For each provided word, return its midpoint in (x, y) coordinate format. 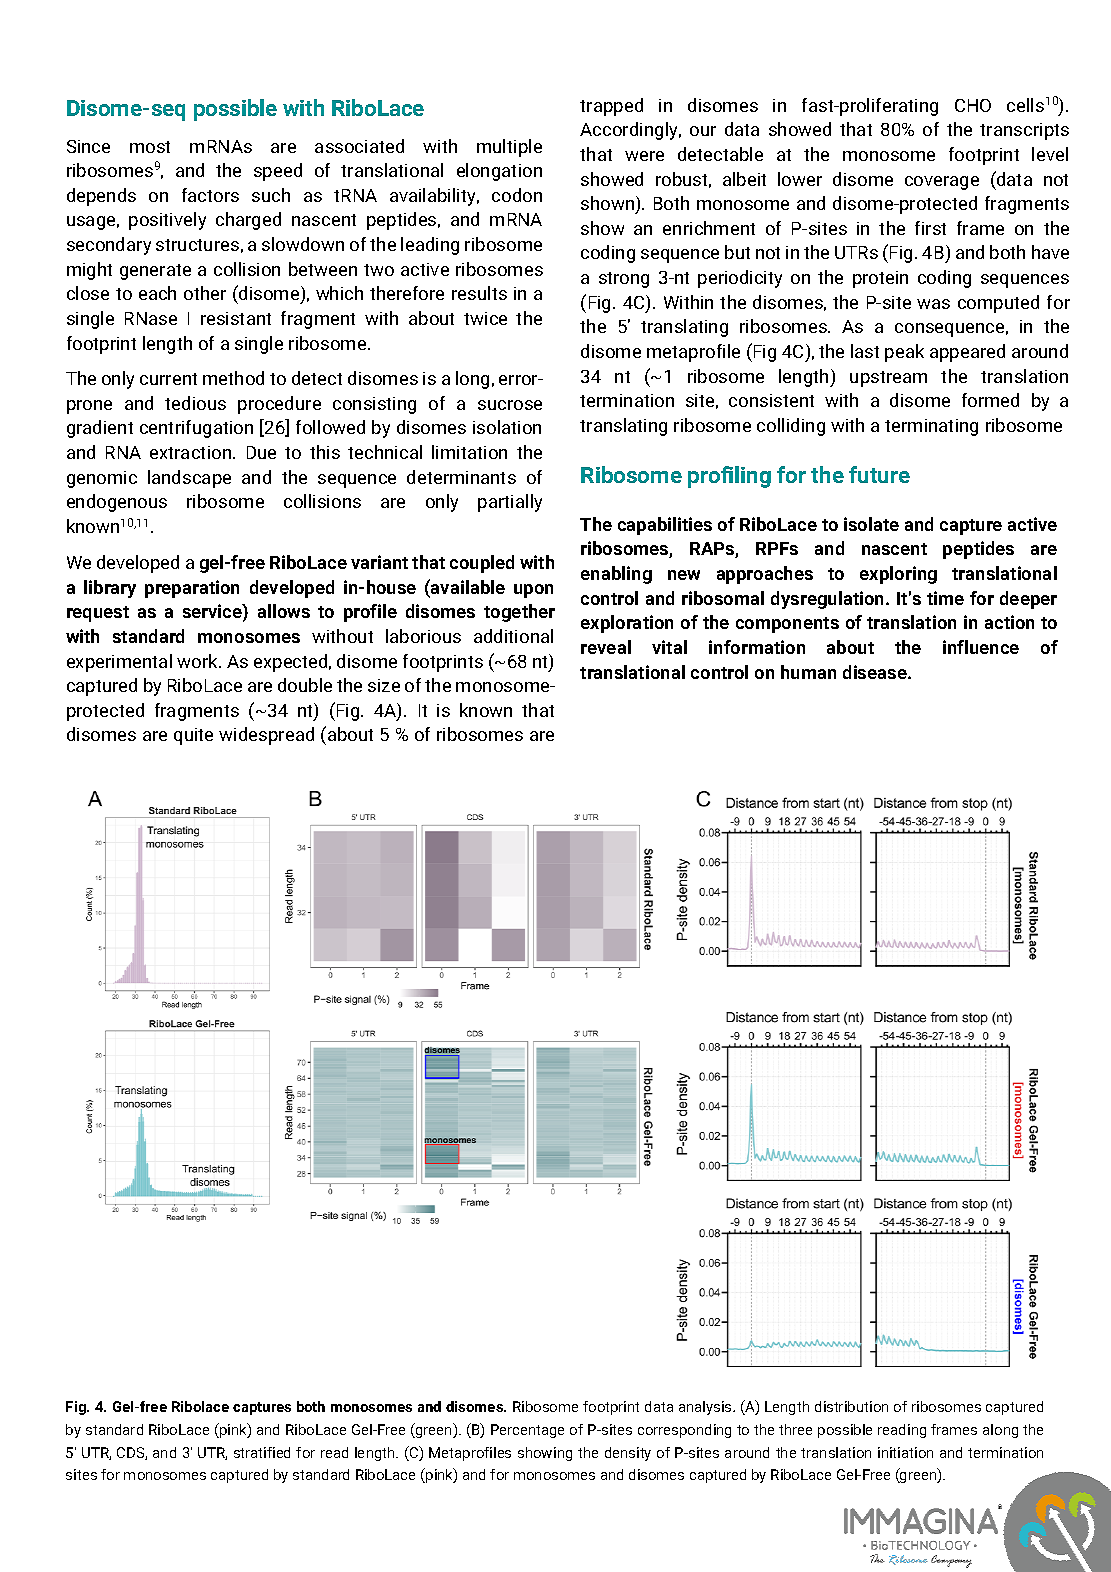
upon (533, 591)
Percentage (527, 1431)
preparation (192, 589)
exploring (898, 575)
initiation (905, 1452)
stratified (262, 1452)
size (384, 685)
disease (876, 672)
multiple (509, 148)
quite (193, 736)
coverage (942, 183)
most (150, 147)
